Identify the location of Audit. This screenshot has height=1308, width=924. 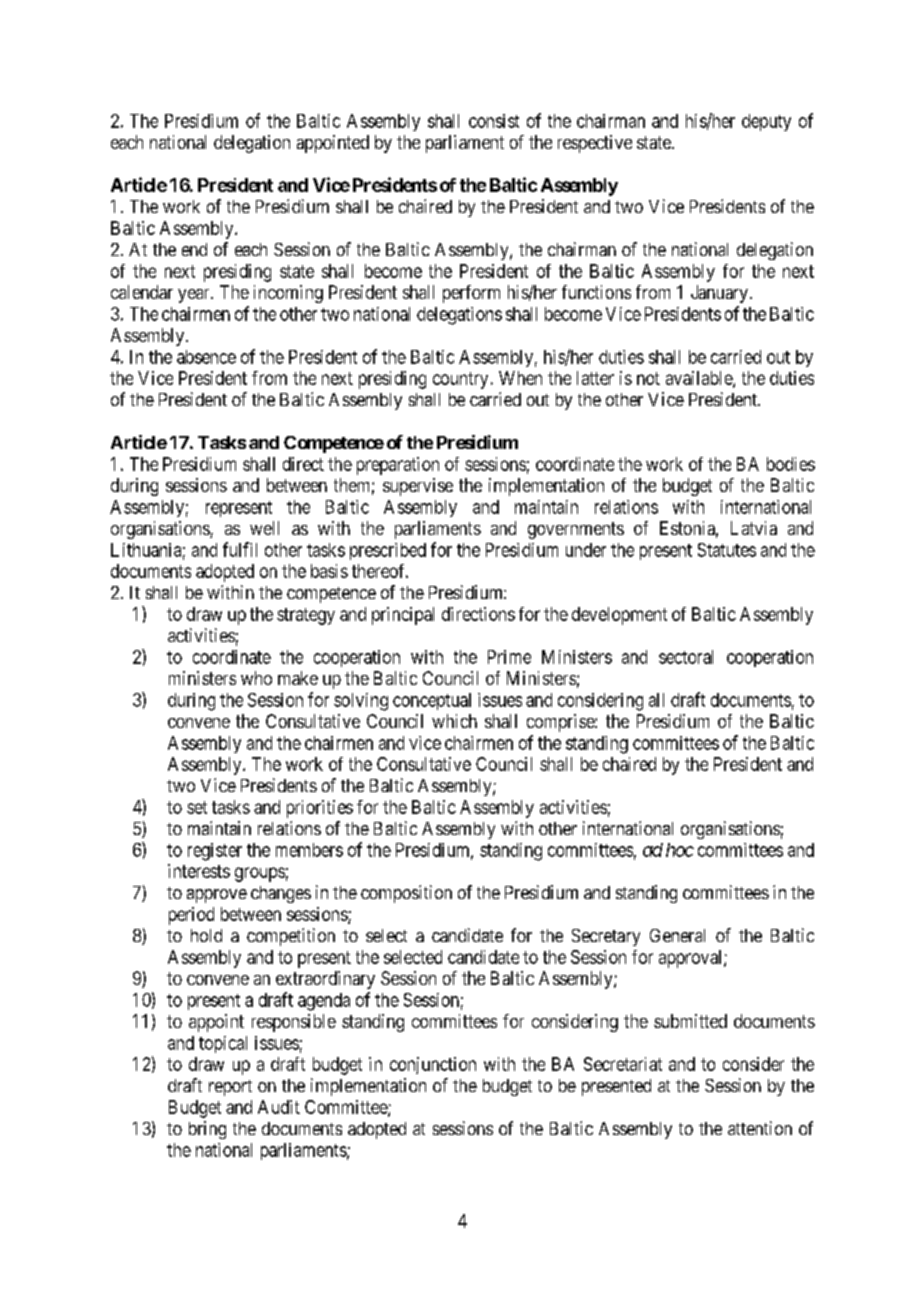
(279, 1107).
